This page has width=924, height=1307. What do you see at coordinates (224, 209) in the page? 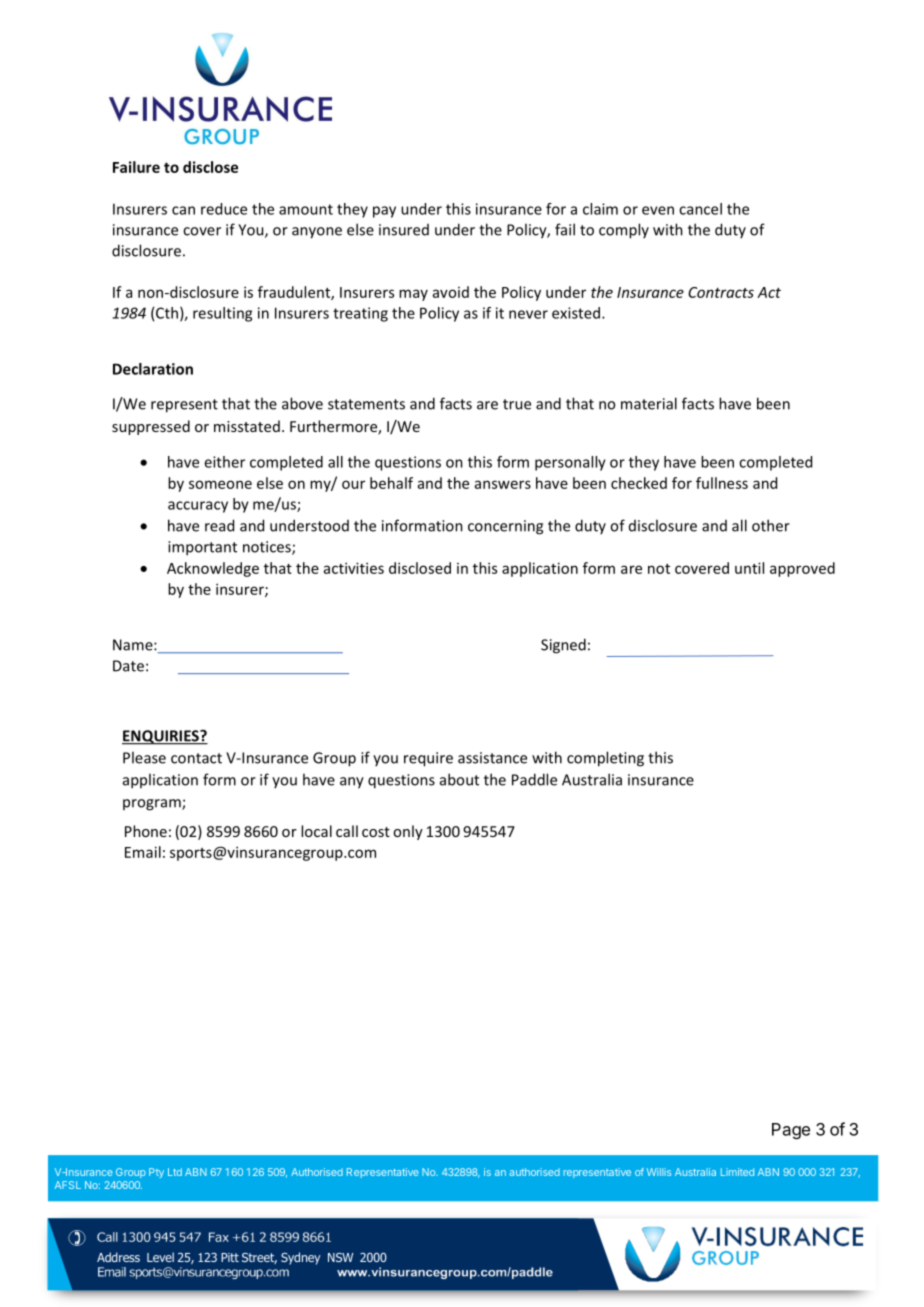
I see `reduce` at bounding box center [224, 209].
